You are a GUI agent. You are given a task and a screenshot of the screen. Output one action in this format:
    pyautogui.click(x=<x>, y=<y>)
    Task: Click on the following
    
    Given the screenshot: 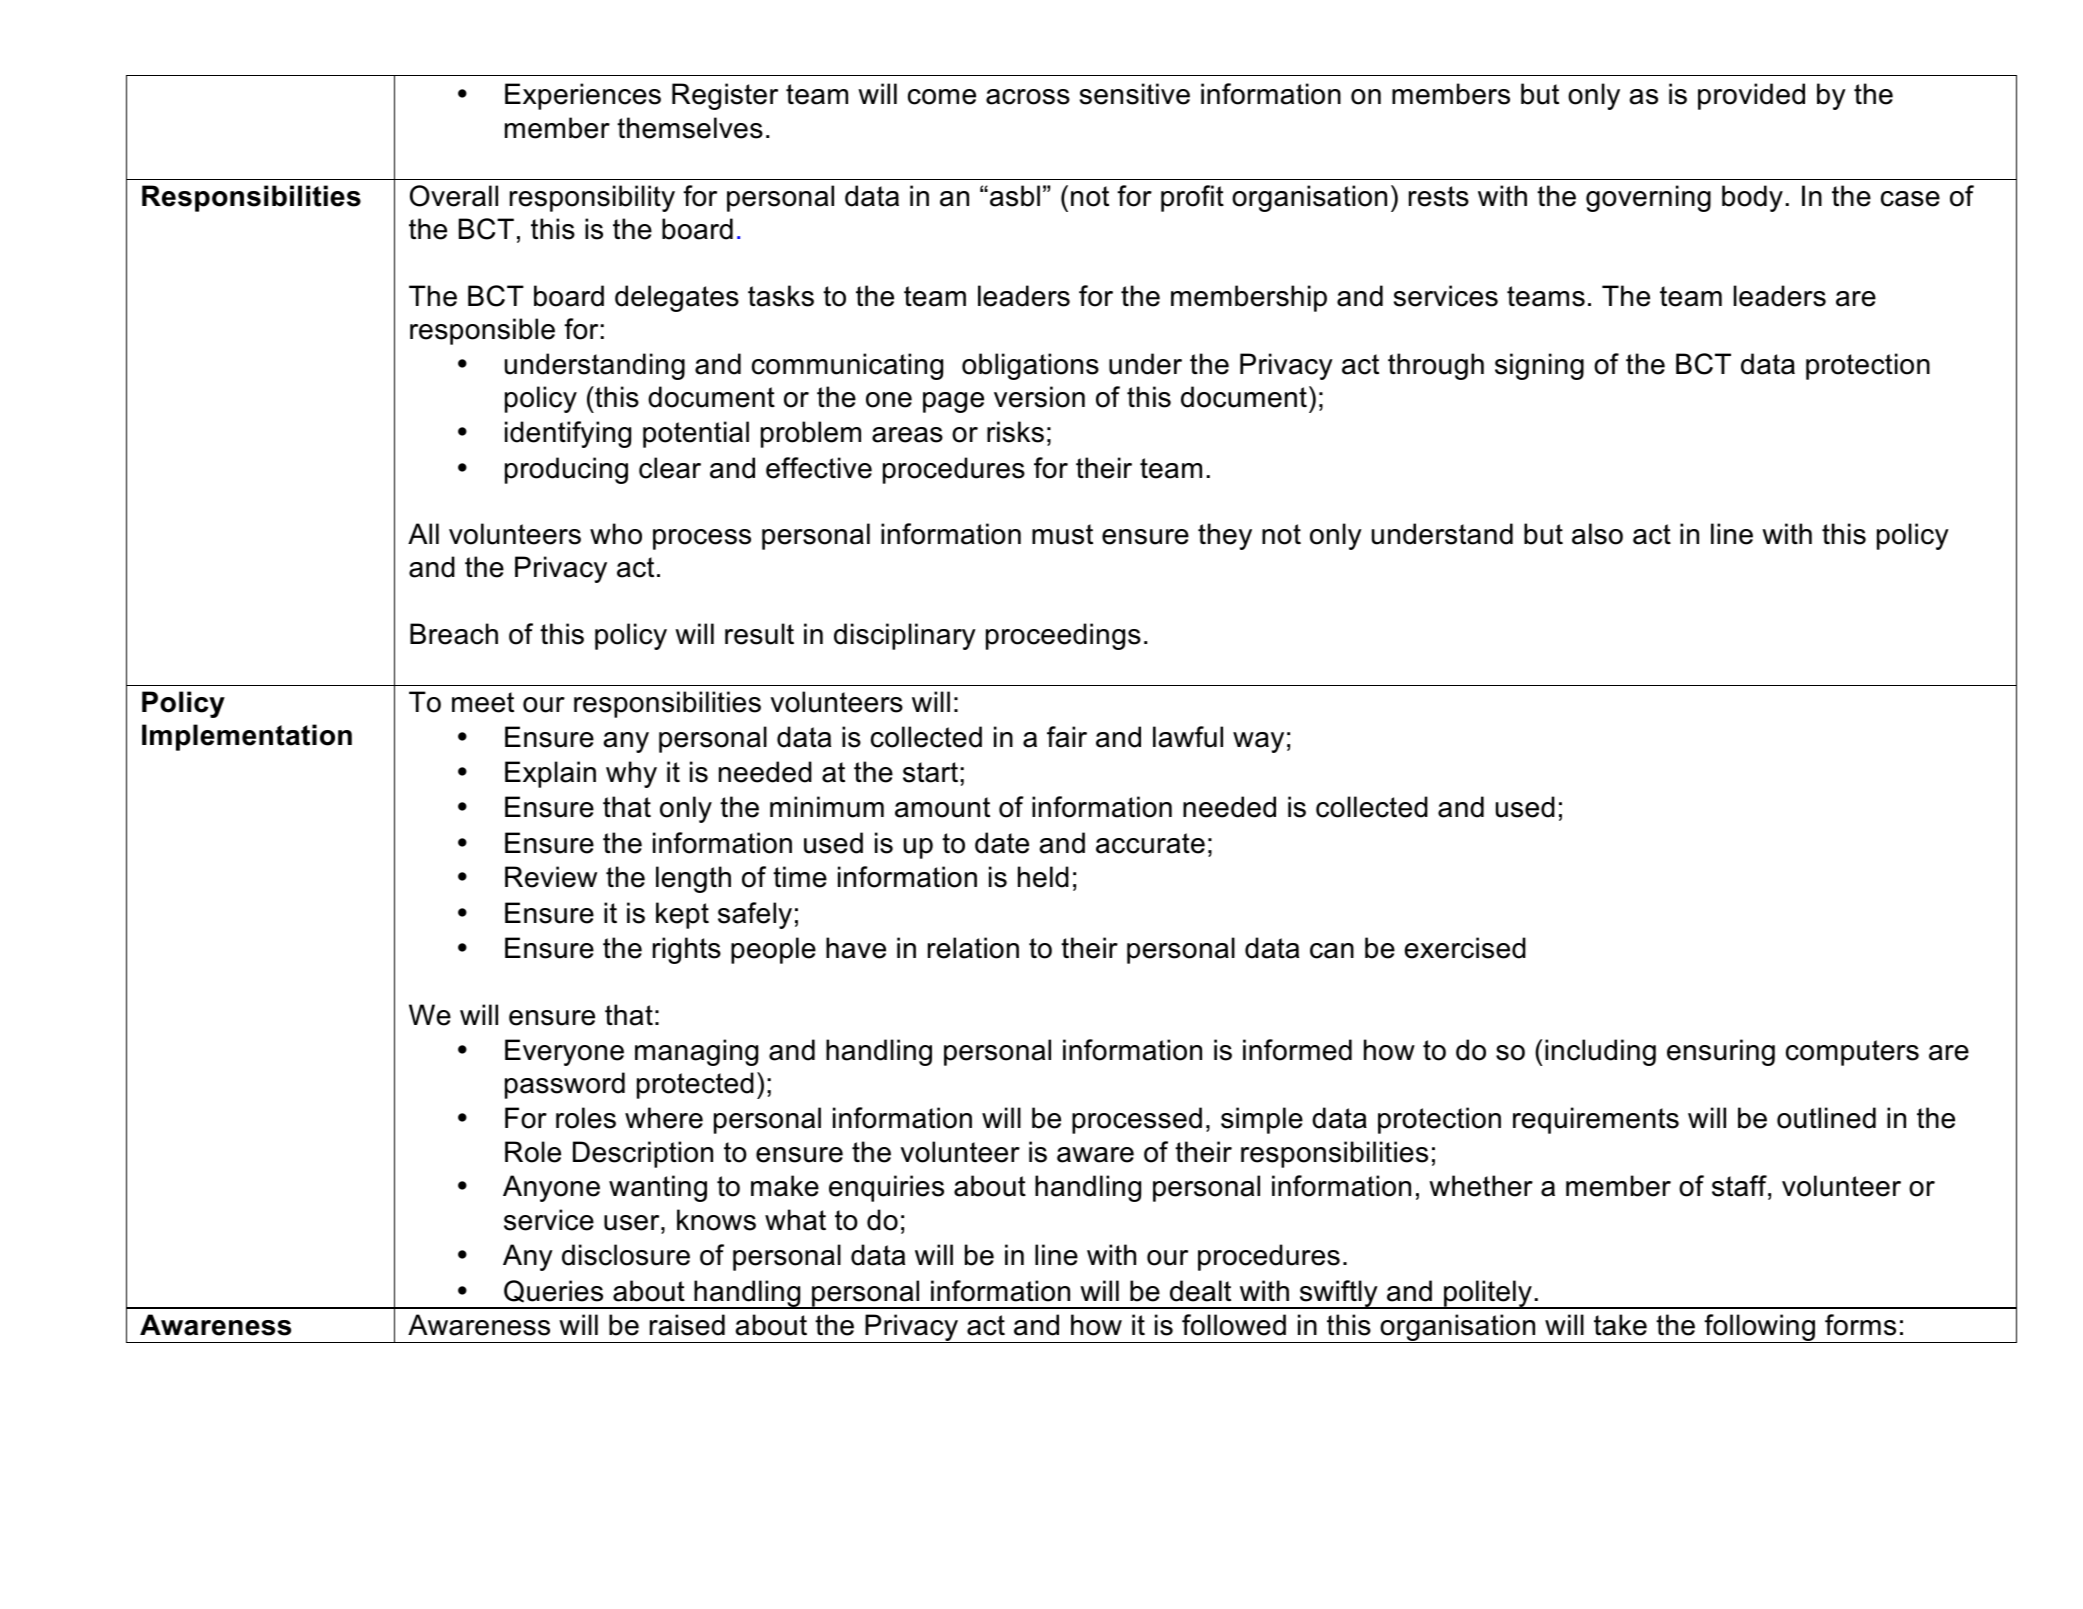 What is the action you would take?
    pyautogui.click(x=1759, y=1328)
